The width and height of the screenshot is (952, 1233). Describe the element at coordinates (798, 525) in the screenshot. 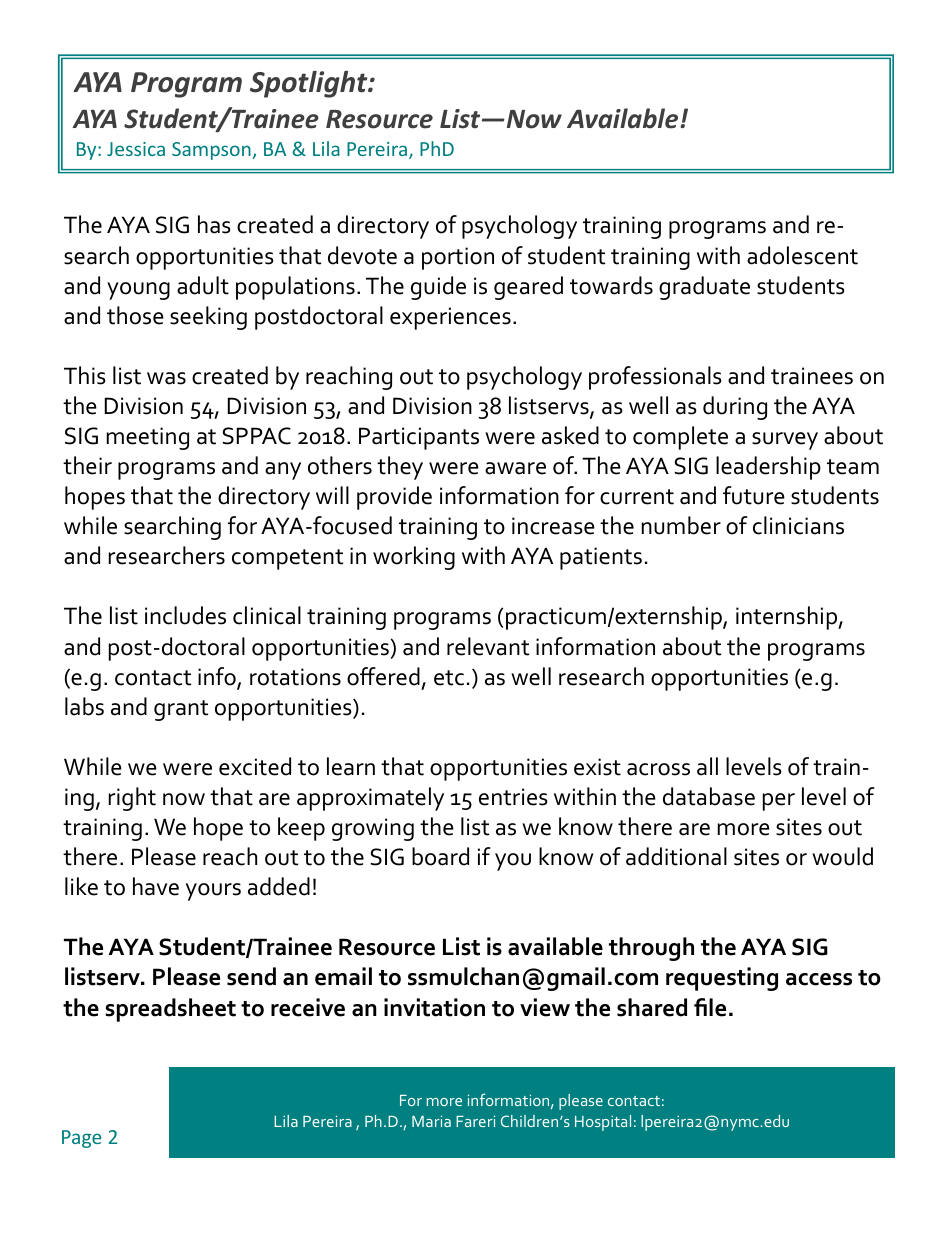

I see `clinicians` at that location.
